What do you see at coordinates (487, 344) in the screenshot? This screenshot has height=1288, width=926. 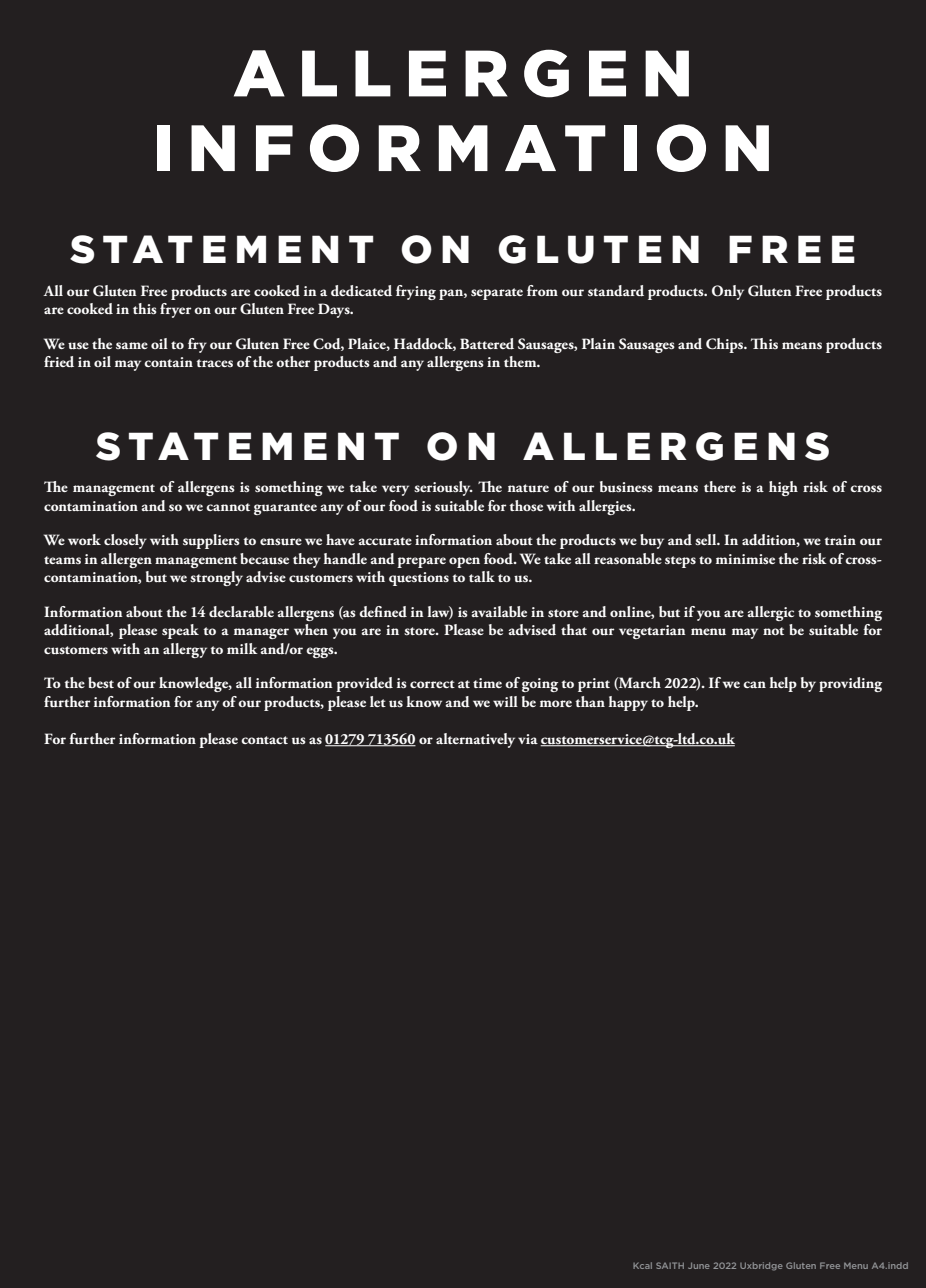 I see `Battered` at bounding box center [487, 344].
